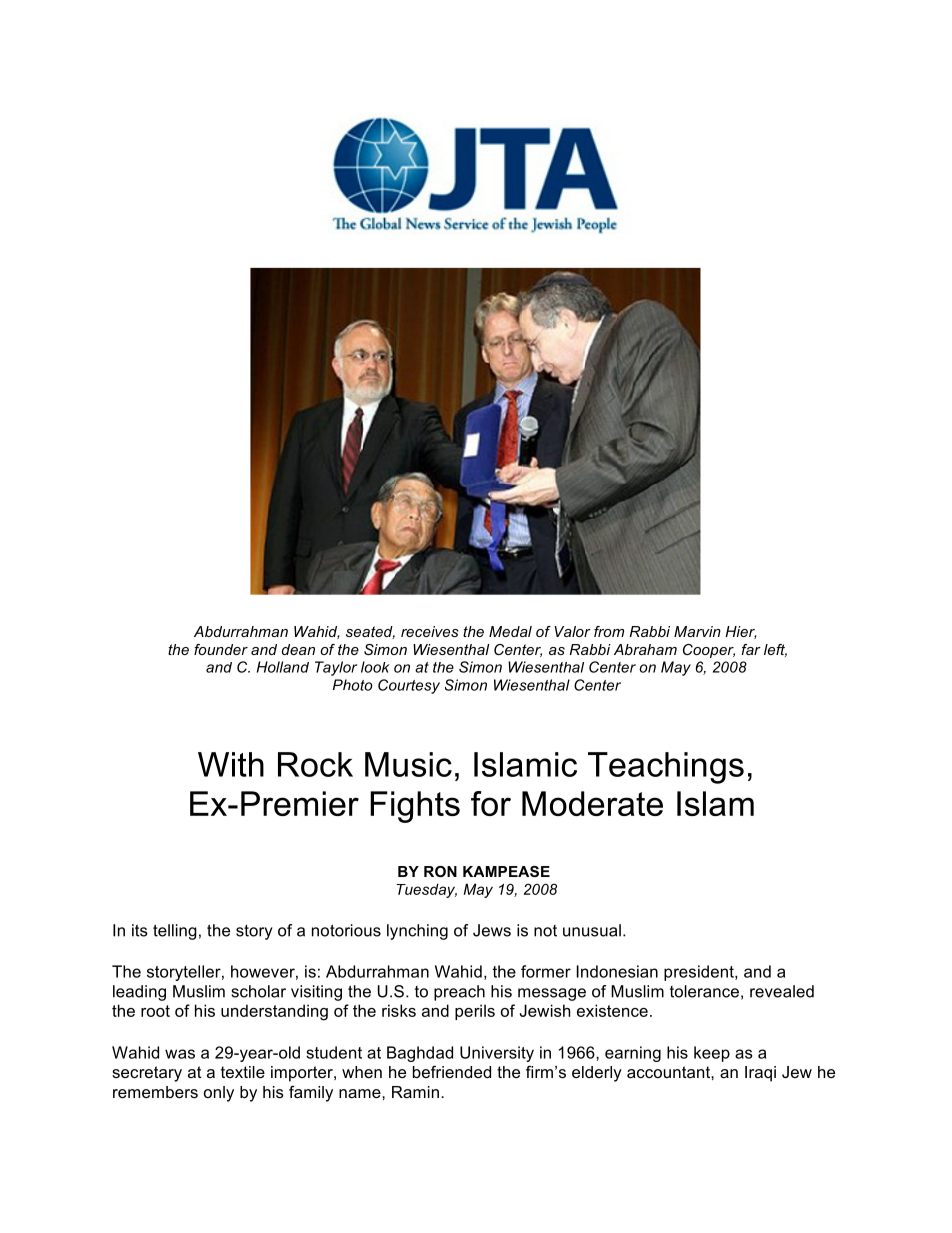 This document has height=1233, width=952. I want to click on Fights, so click(415, 807).
